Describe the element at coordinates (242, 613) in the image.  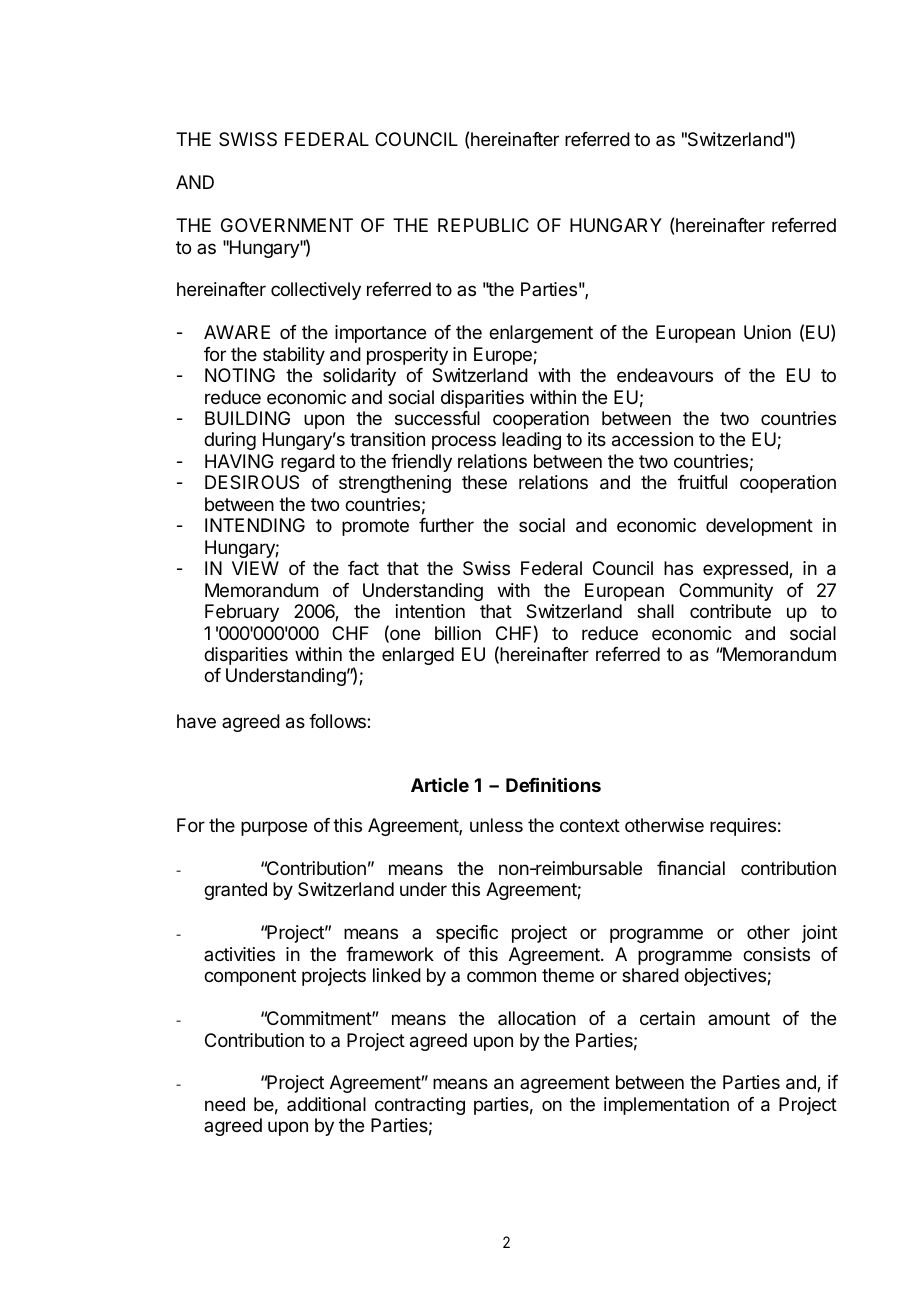
I see `February` at that location.
